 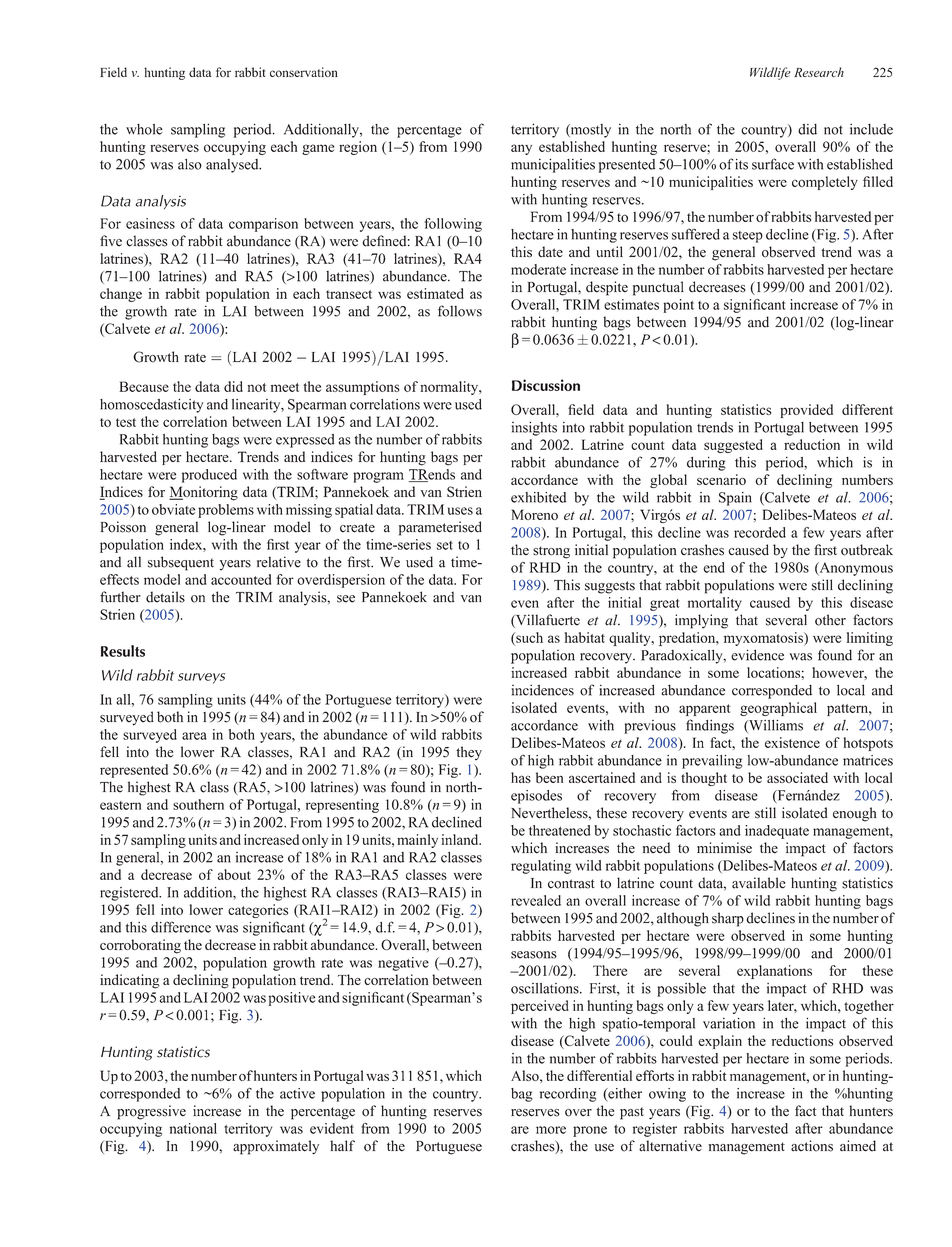 What do you see at coordinates (590, 1131) in the screenshot?
I see `prone` at bounding box center [590, 1131].
